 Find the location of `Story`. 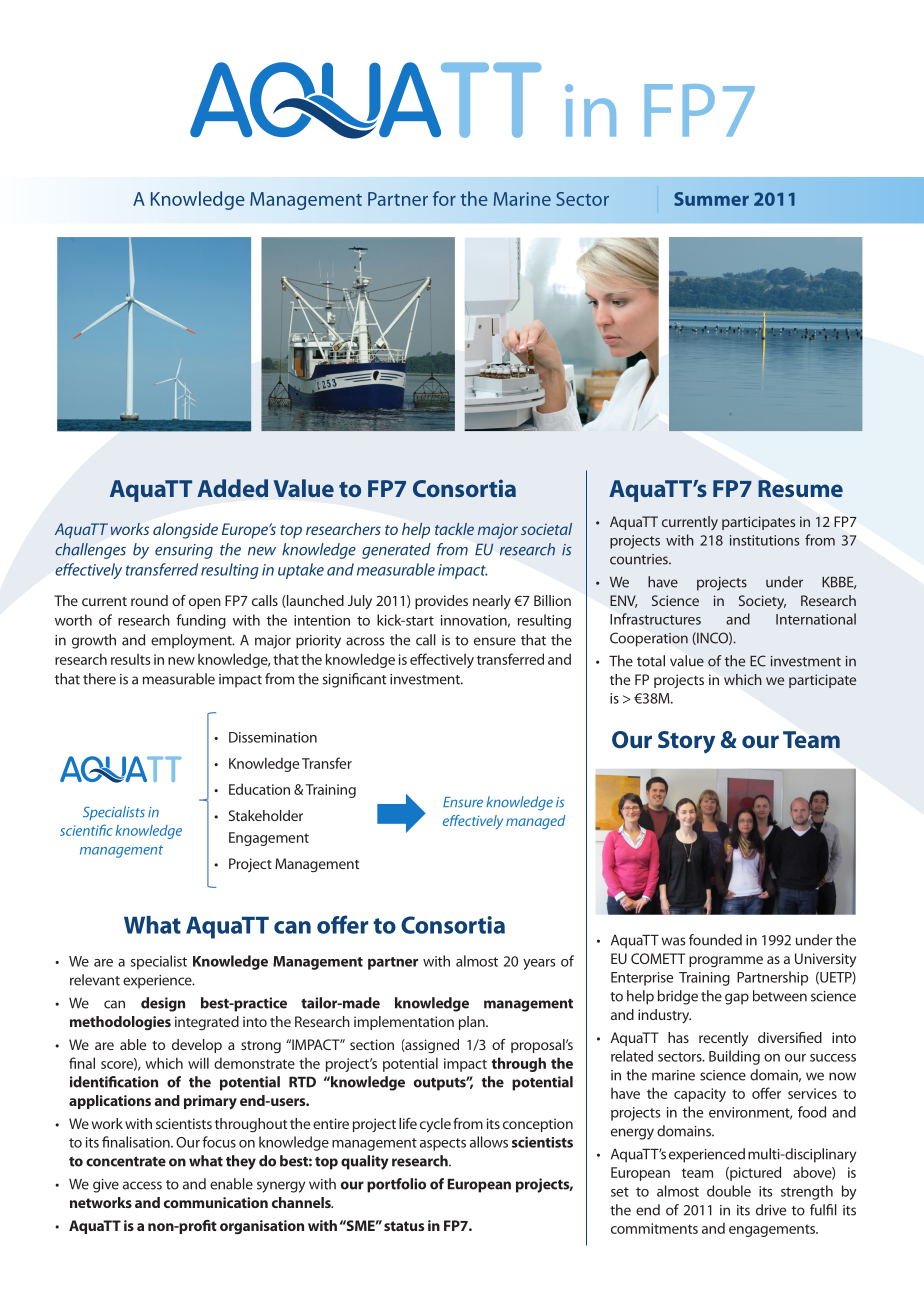

Story is located at coordinates (686, 742).
